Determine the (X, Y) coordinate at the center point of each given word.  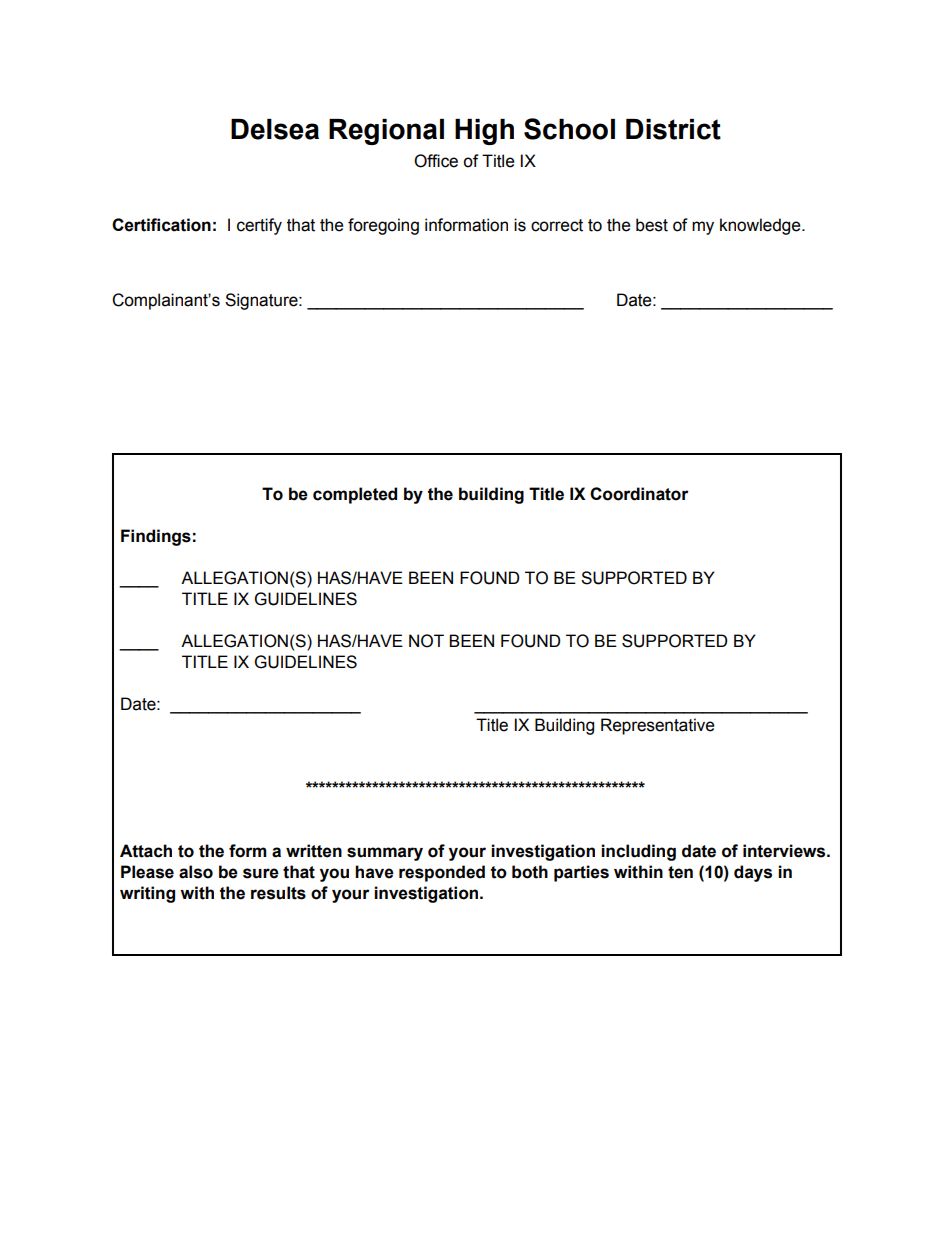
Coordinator (639, 494)
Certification (161, 225)
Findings (156, 537)
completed (355, 495)
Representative (657, 726)
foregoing (383, 226)
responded (442, 873)
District (673, 129)
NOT (426, 641)
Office (436, 161)
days (753, 873)
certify (259, 226)
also (196, 872)
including (638, 852)
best (652, 225)
